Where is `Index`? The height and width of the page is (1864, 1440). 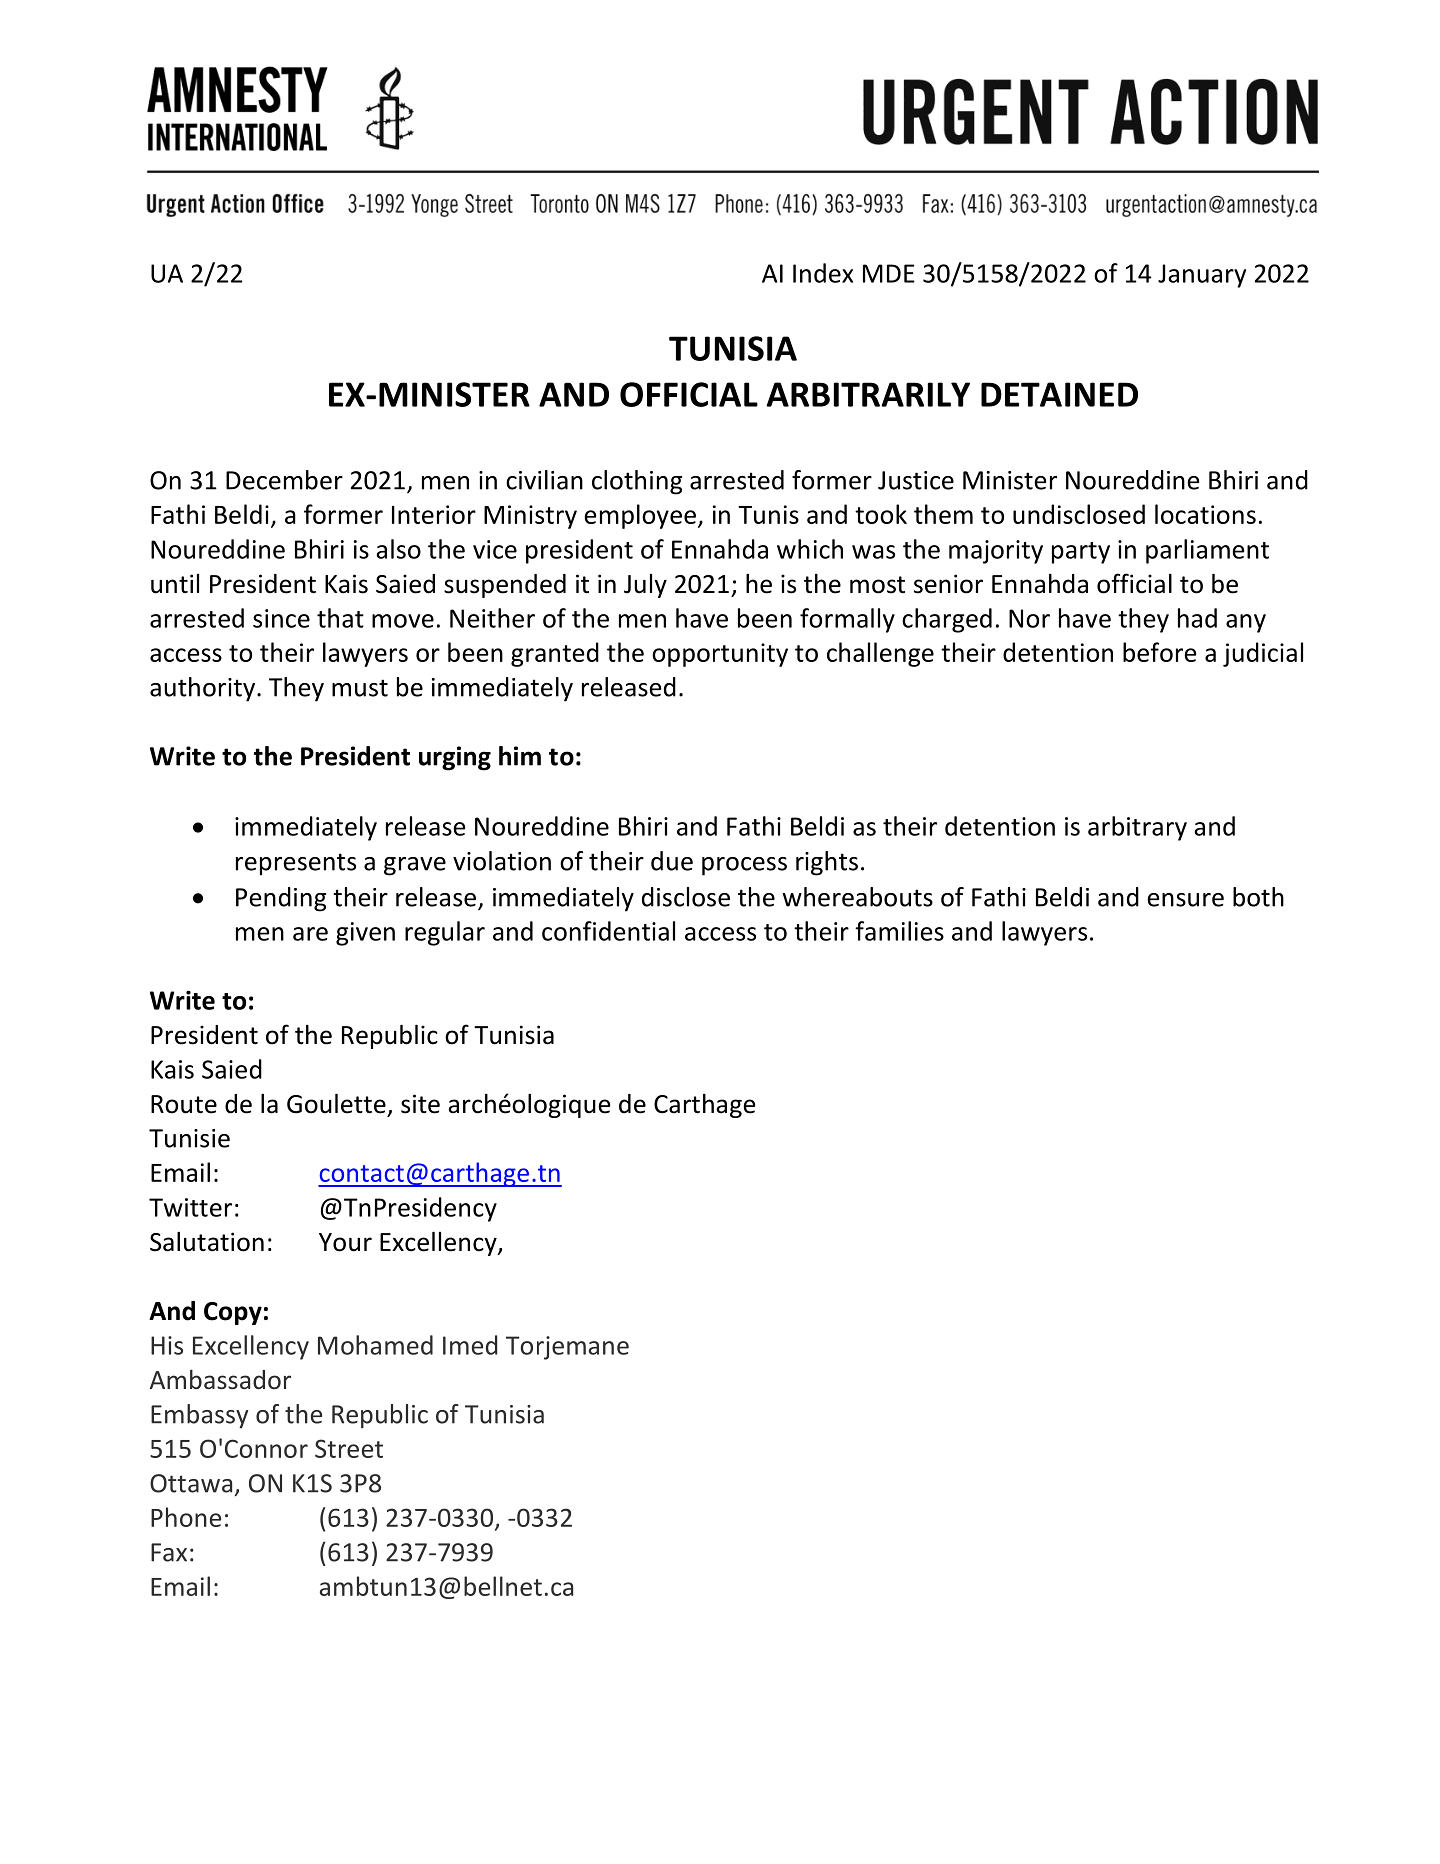 Index is located at coordinates (823, 273).
